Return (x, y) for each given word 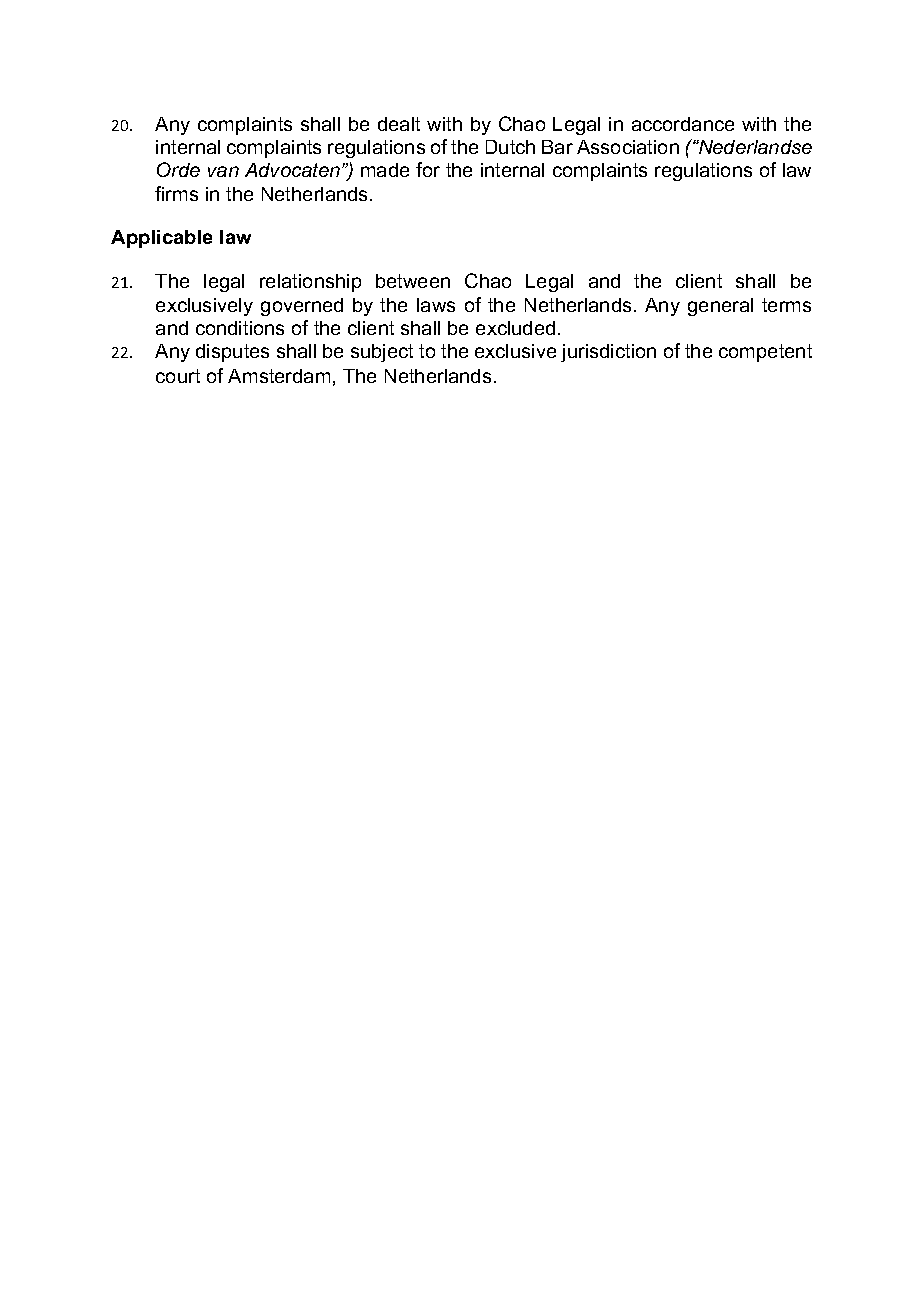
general (720, 307)
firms (176, 193)
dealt (399, 124)
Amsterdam (279, 376)
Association (628, 147)
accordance (683, 124)
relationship (310, 283)
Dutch (510, 147)
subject (382, 353)
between (413, 281)
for (428, 169)
